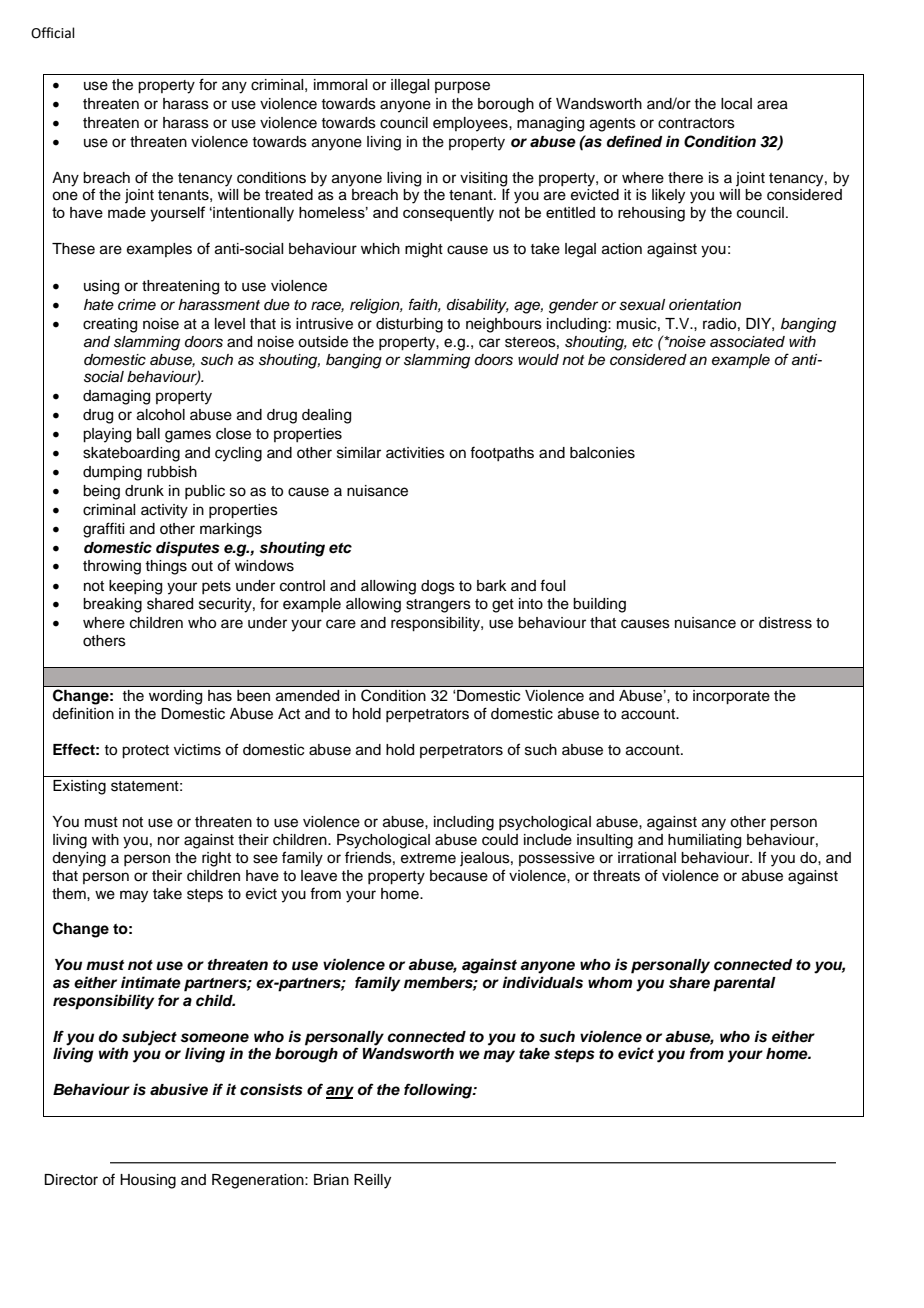  I want to click on keeping, so click(135, 587).
